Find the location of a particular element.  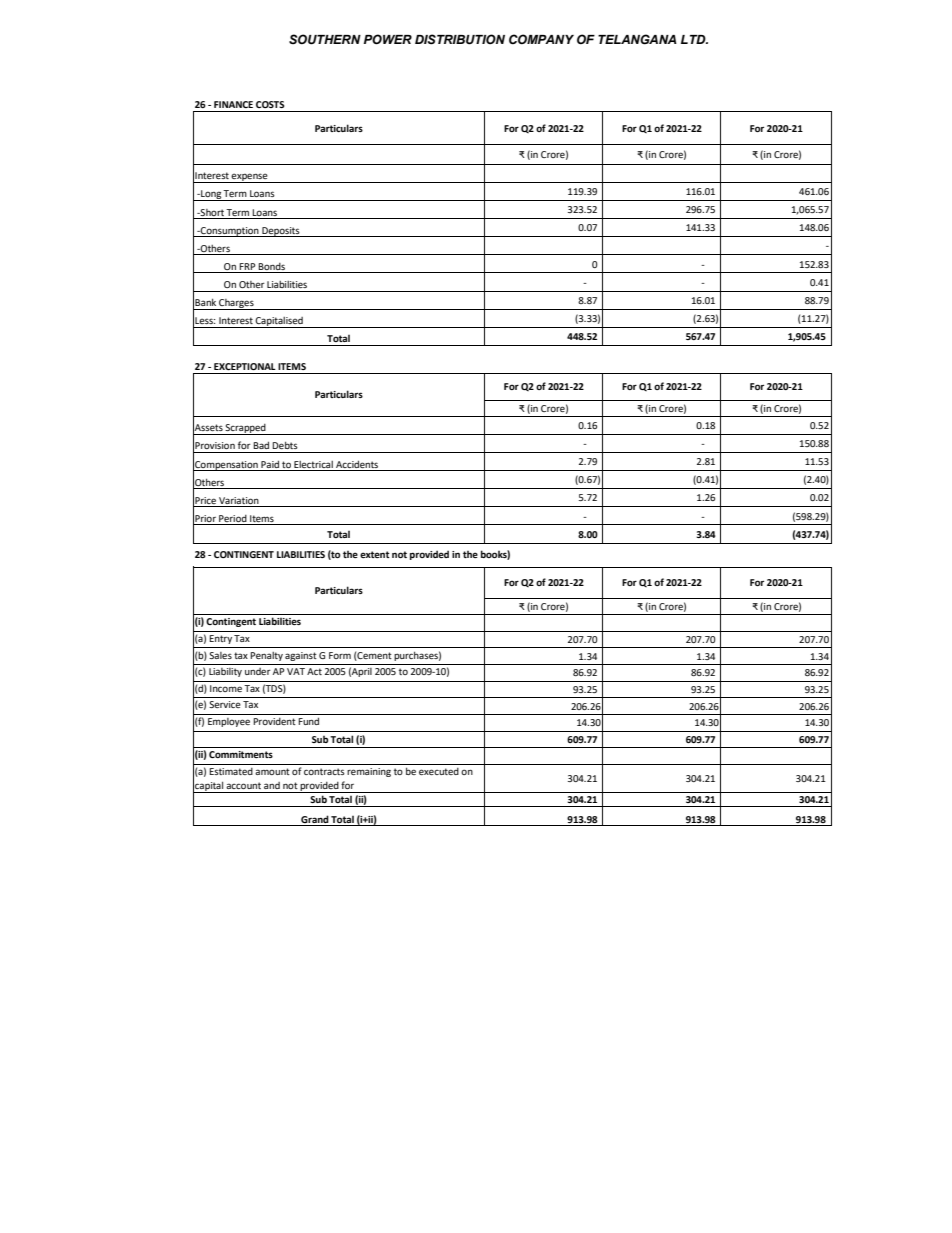

Deposits is located at coordinates (281, 232).
